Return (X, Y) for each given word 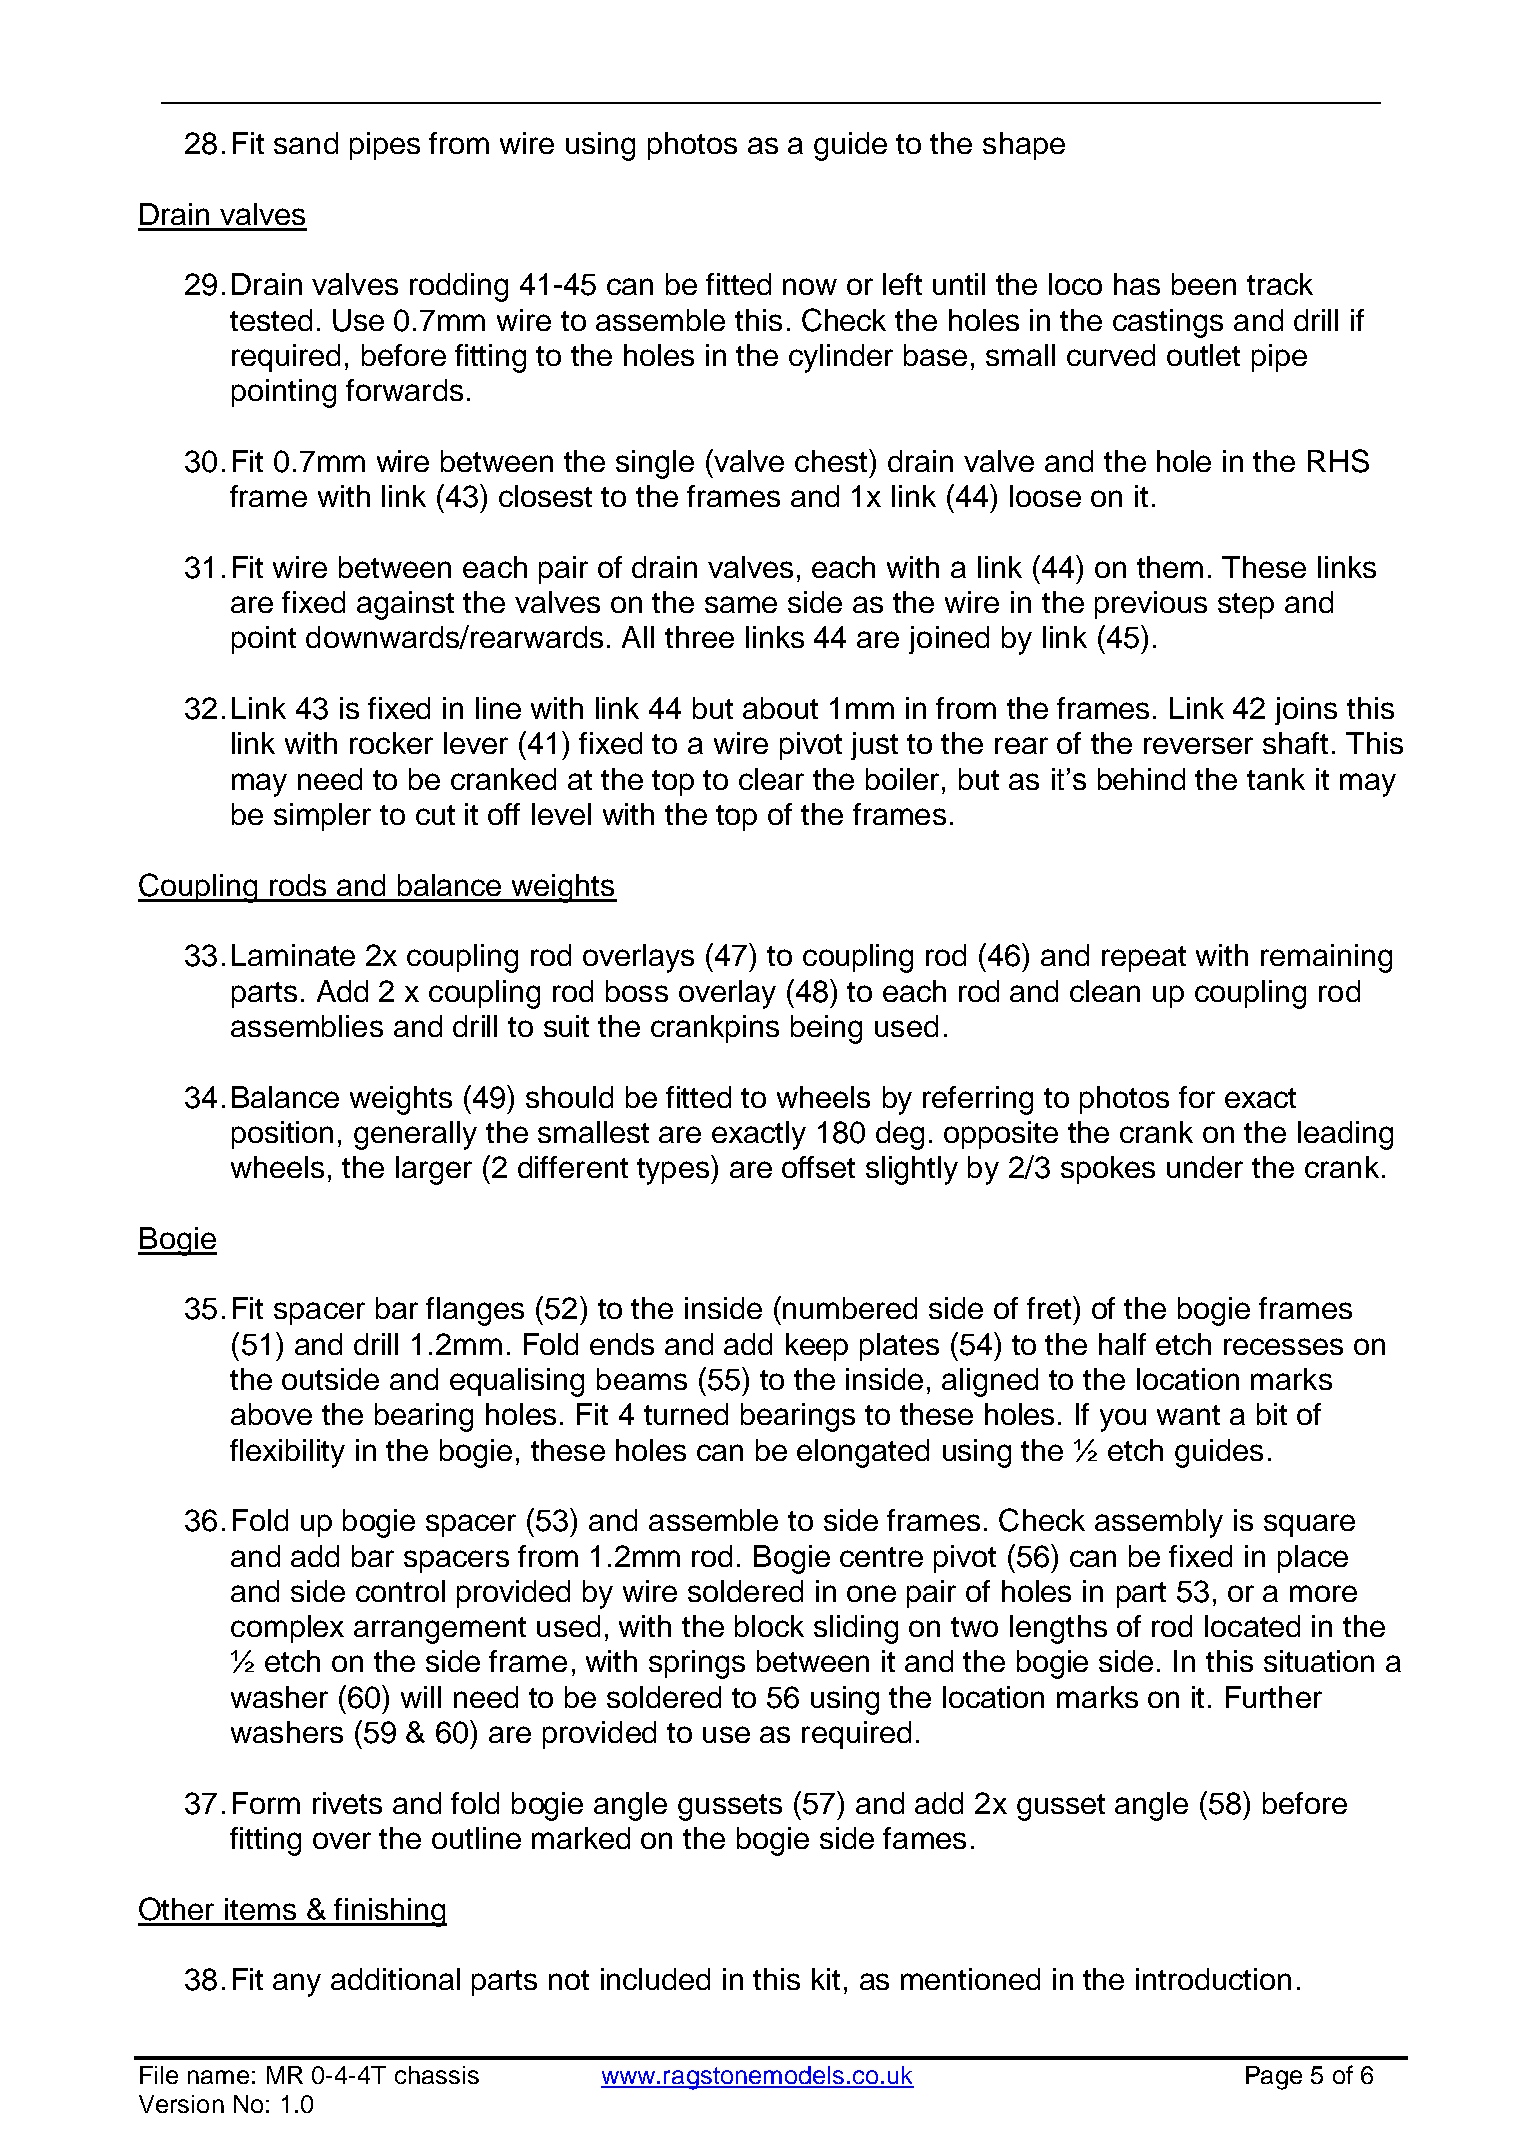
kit (826, 1979)
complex (287, 1629)
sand (306, 143)
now (810, 286)
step (1246, 606)
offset (818, 1167)
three (699, 637)
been (1204, 284)
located (1252, 1626)
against (405, 605)
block (769, 1626)
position (282, 1135)
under (1205, 1167)
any (297, 1985)
